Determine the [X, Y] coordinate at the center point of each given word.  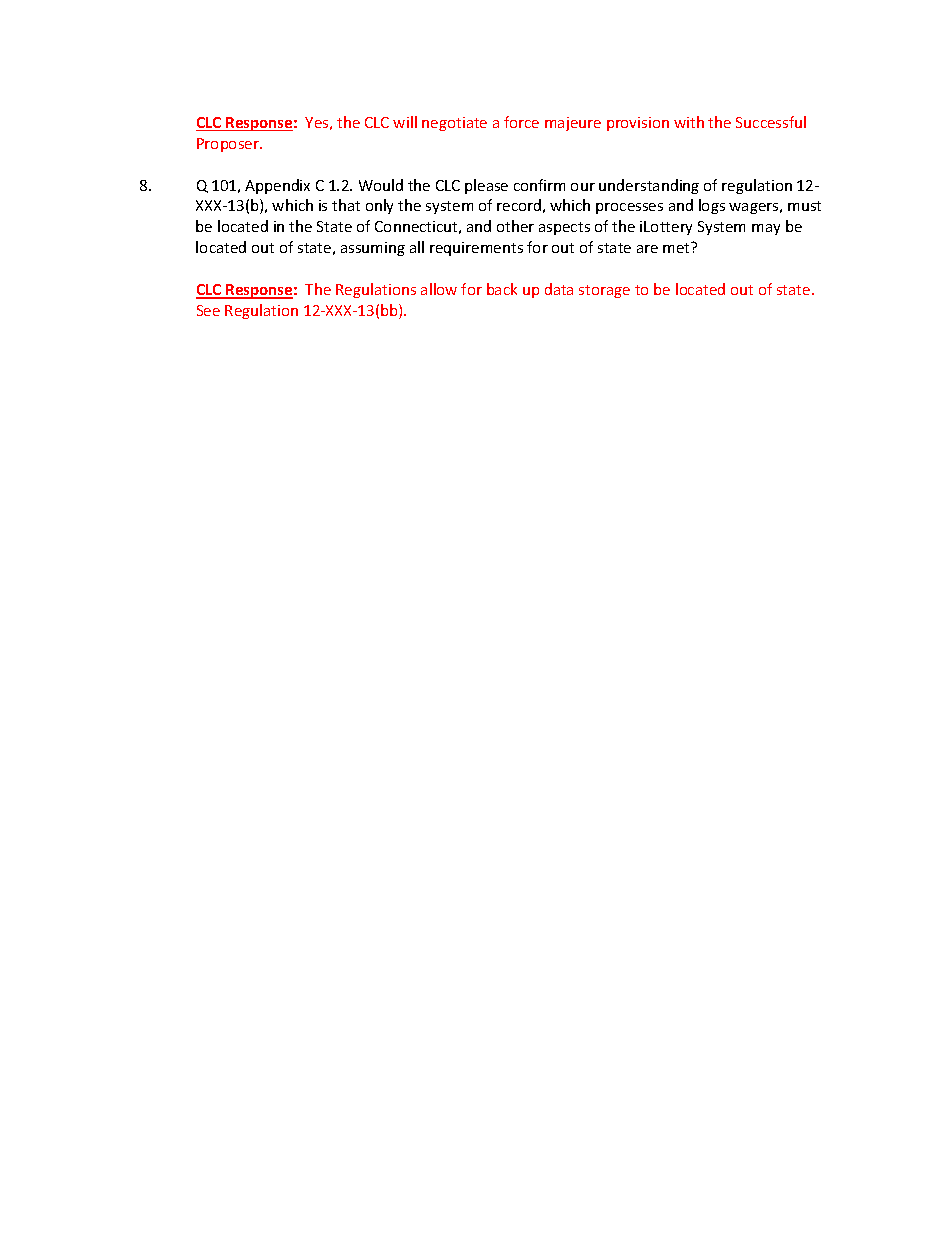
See [208, 310]
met [678, 247]
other [515, 226]
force [521, 122]
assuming [373, 249]
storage [604, 291]
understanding [649, 186]
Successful [771, 122]
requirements [476, 249]
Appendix [277, 186]
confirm [539, 185]
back [502, 289]
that [346, 205]
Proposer [229, 145]
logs [712, 206]
